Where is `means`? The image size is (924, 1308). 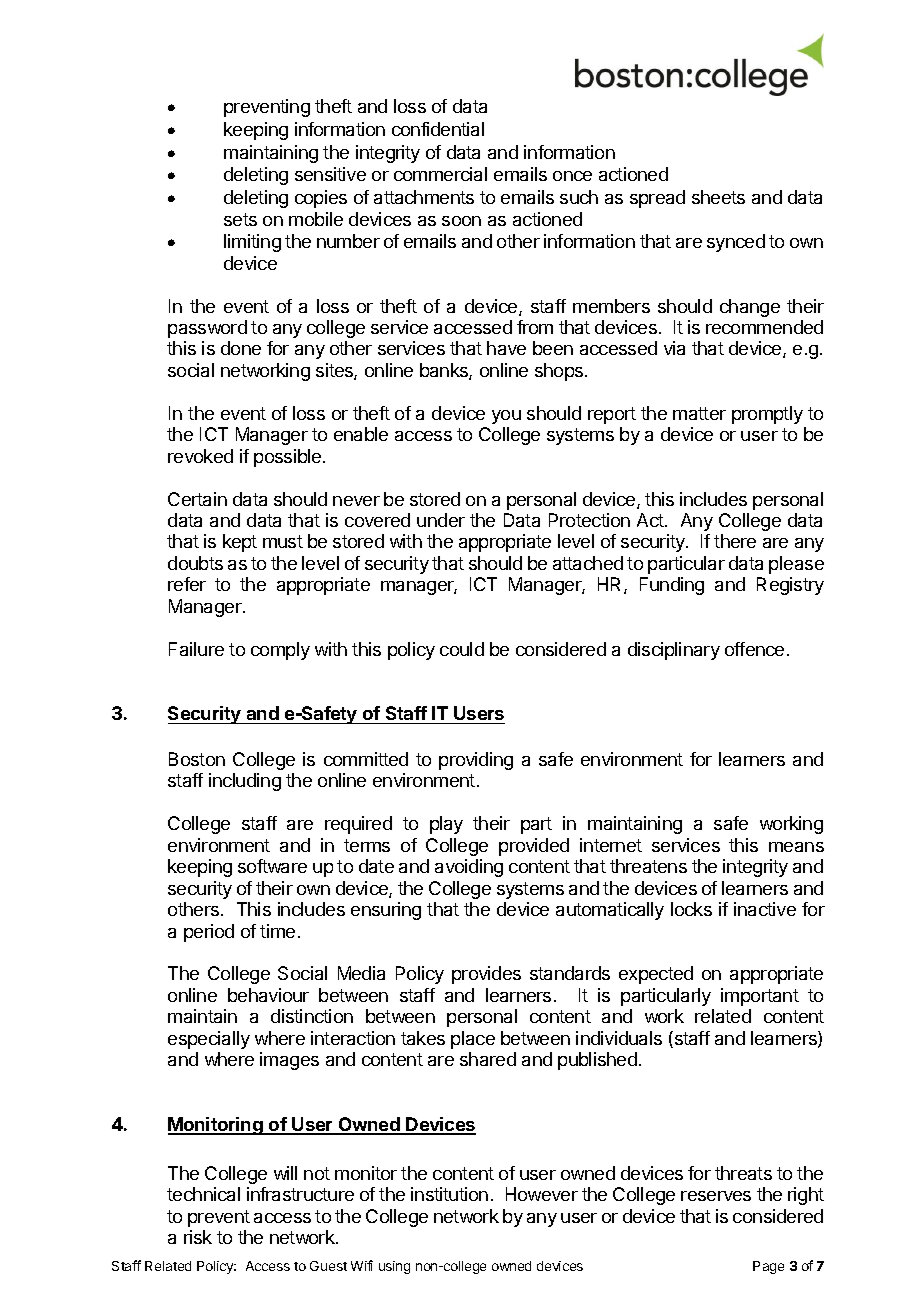 means is located at coordinates (796, 847).
